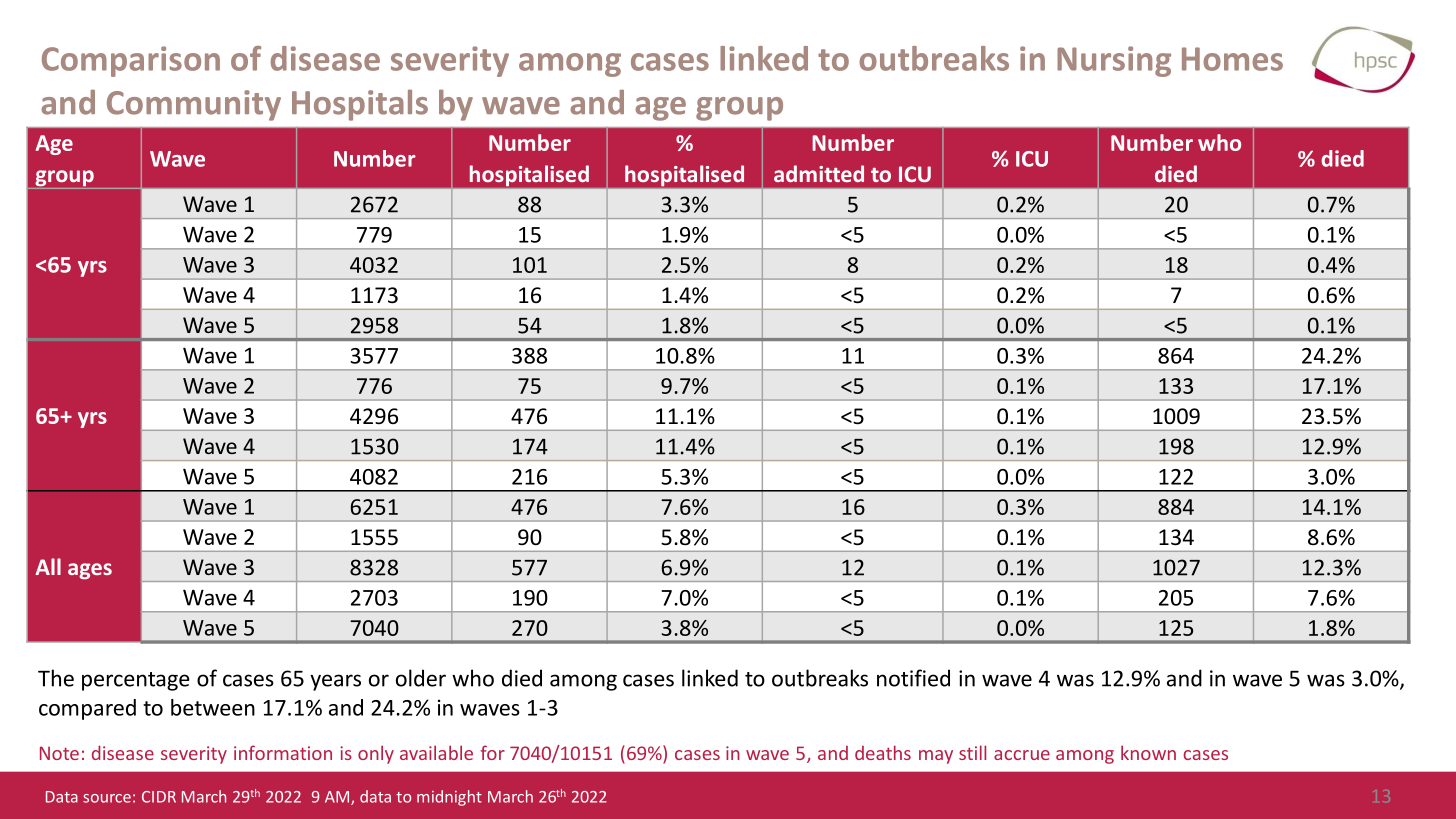 The image size is (1456, 819). I want to click on Community, so click(194, 105).
